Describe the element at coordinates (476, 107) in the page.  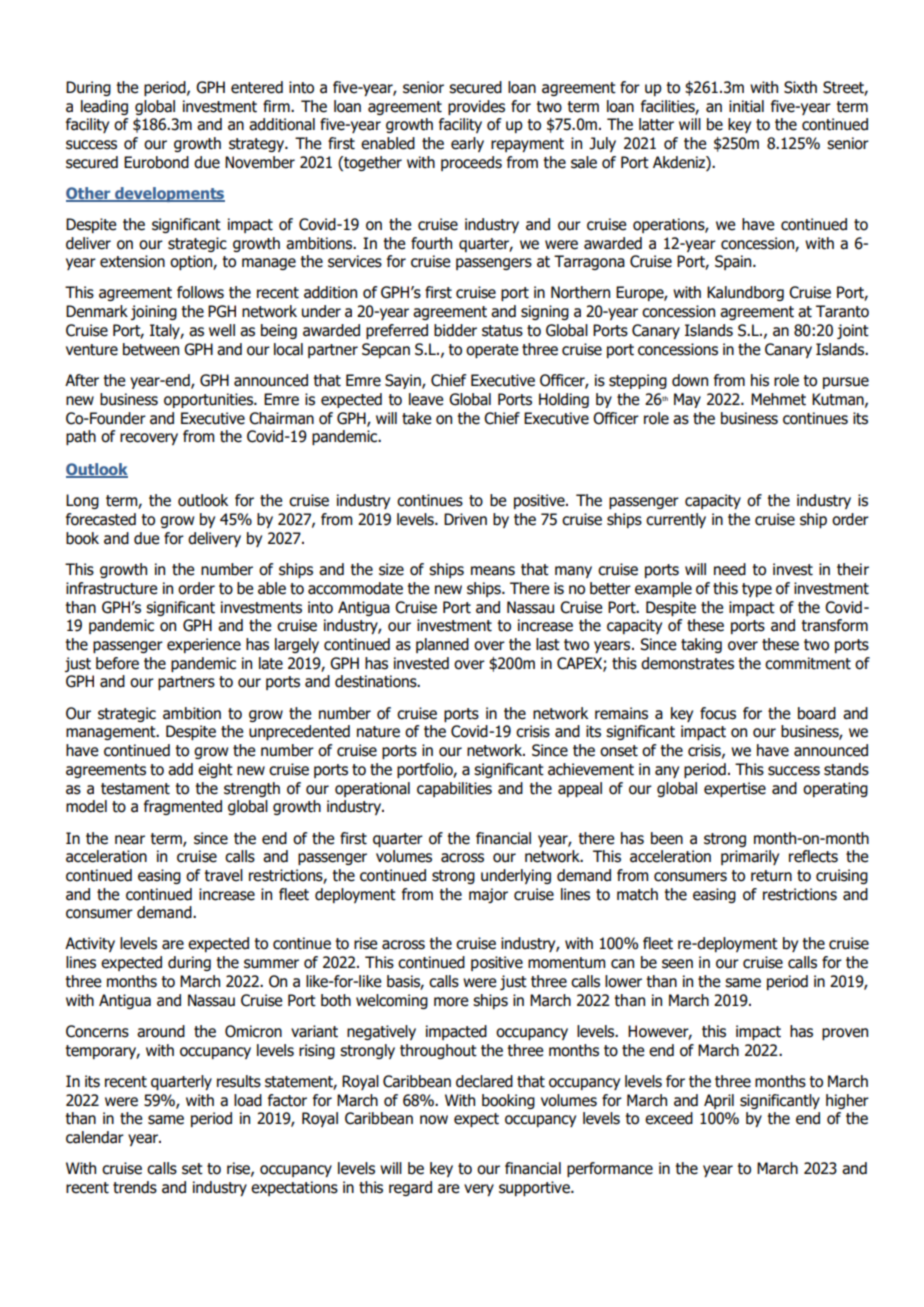
I see `provides` at that location.
